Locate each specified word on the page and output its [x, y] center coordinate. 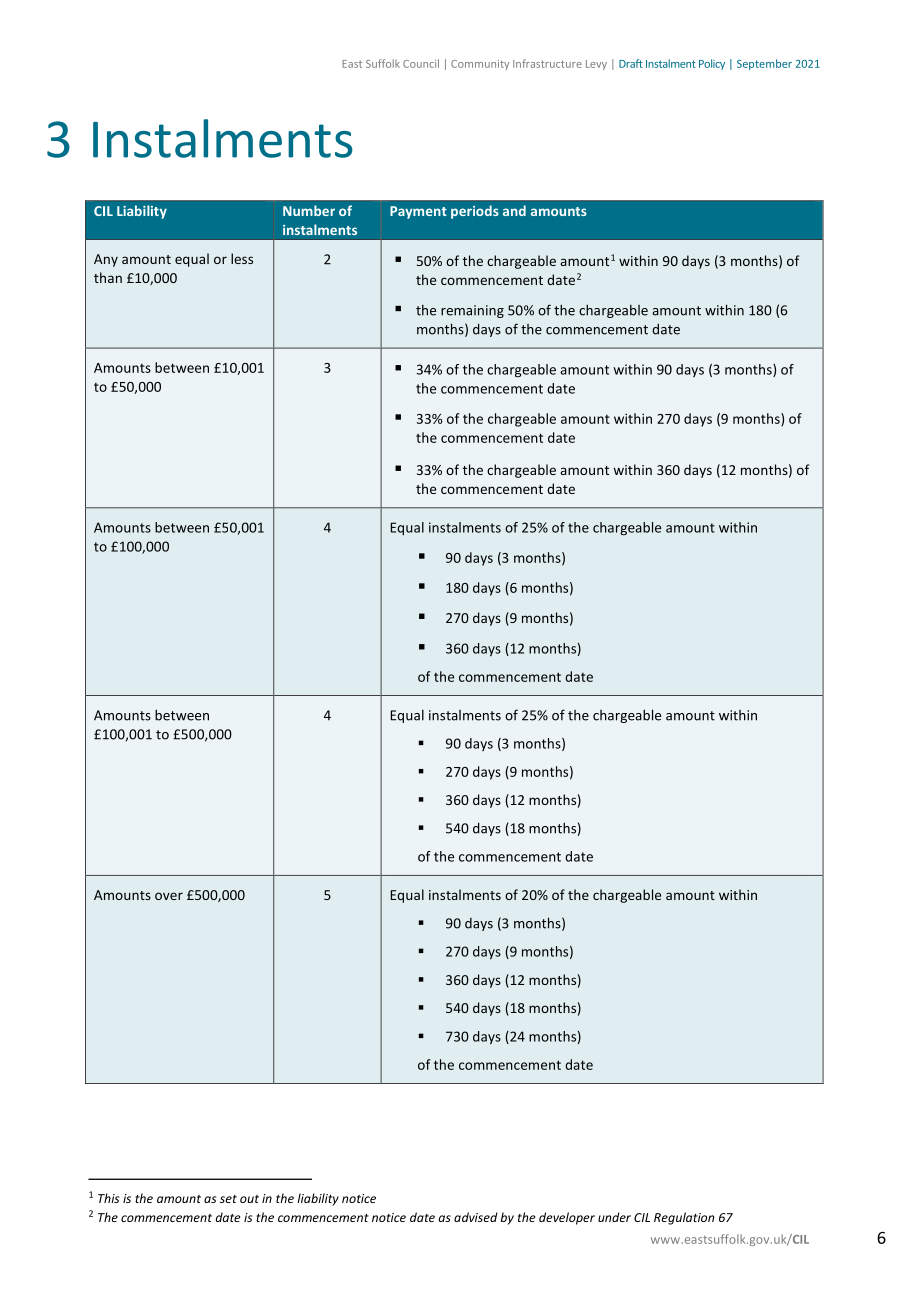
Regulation [684, 1218]
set [228, 1199]
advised [476, 1217]
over [169, 896]
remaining [472, 311]
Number [309, 210]
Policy [712, 64]
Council [421, 63]
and [514, 210]
